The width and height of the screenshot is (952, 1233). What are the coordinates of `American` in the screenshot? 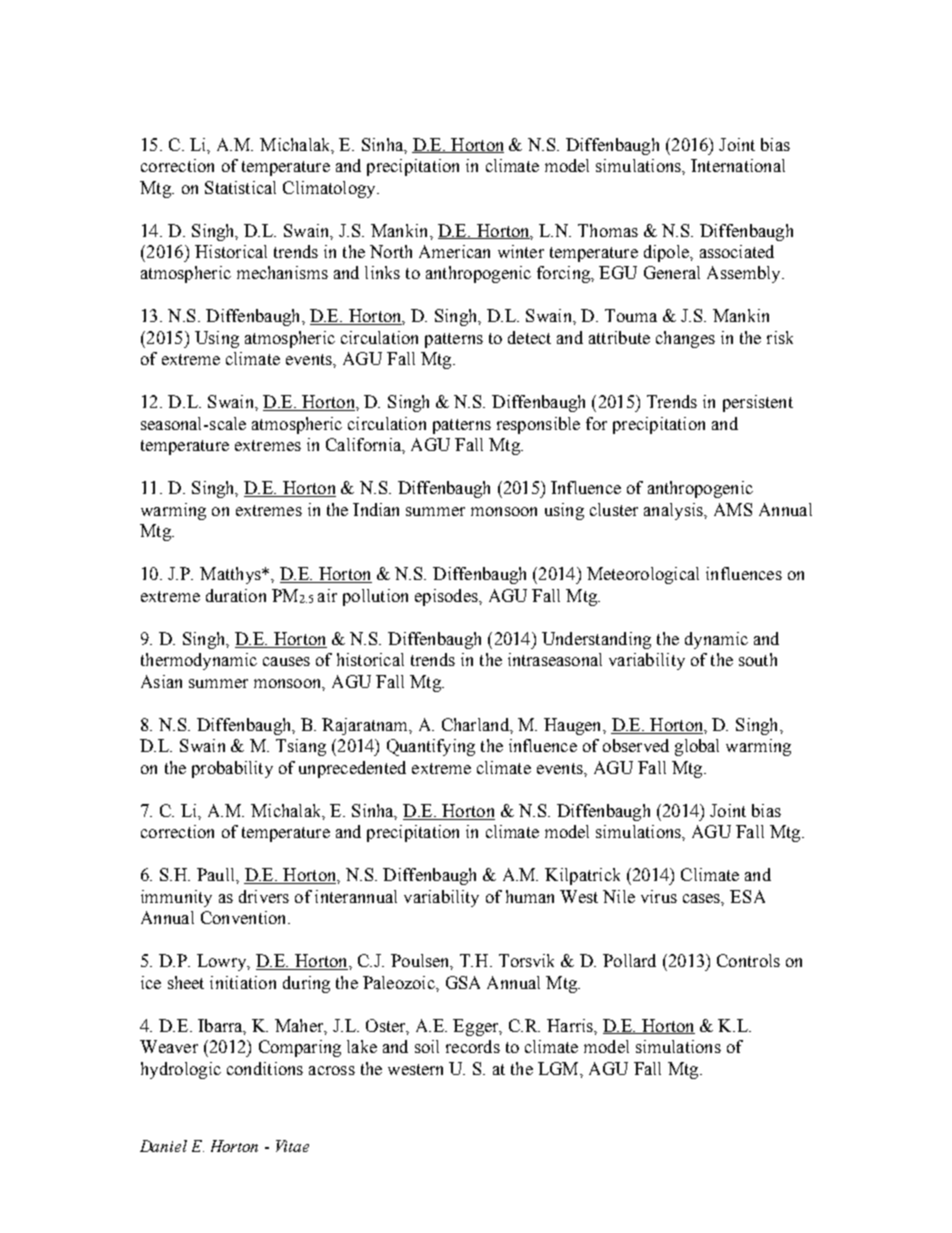 It's located at (454, 251).
